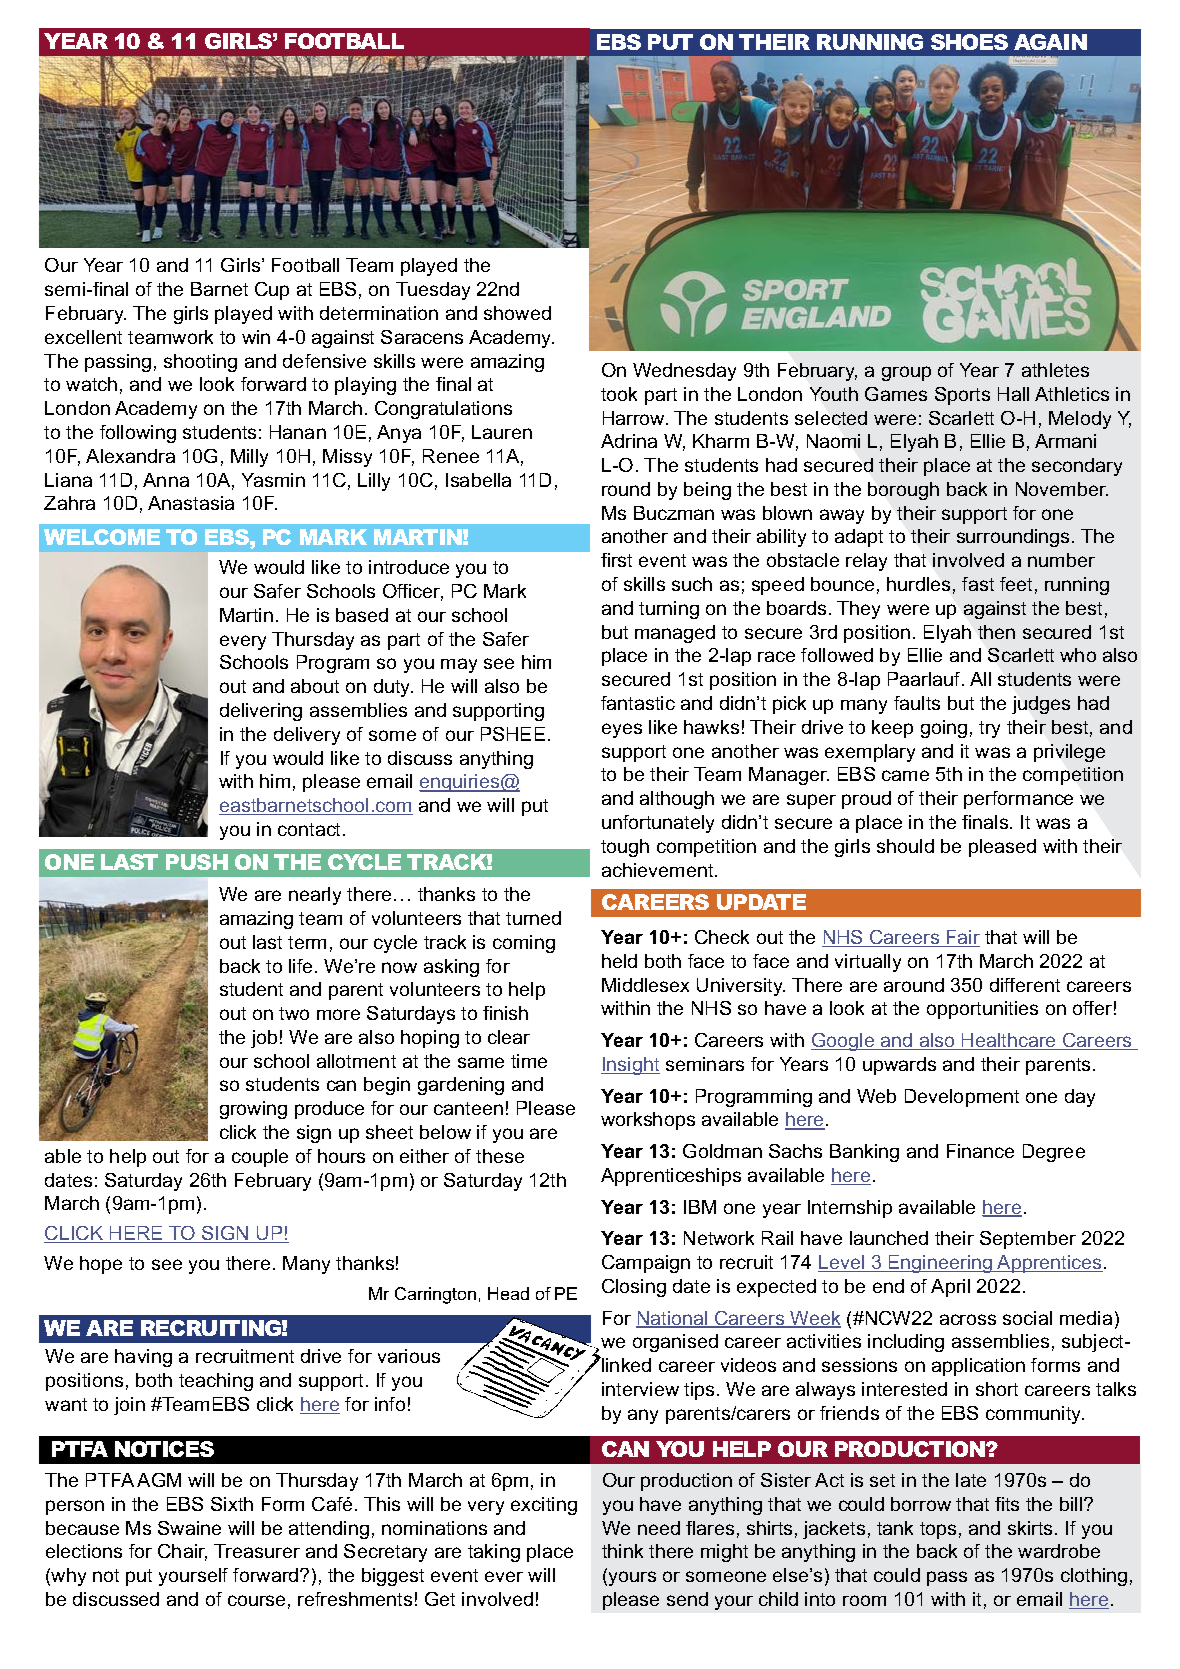 The image size is (1180, 1669). What do you see at coordinates (630, 1066) in the page?
I see `Insight` at bounding box center [630, 1066].
